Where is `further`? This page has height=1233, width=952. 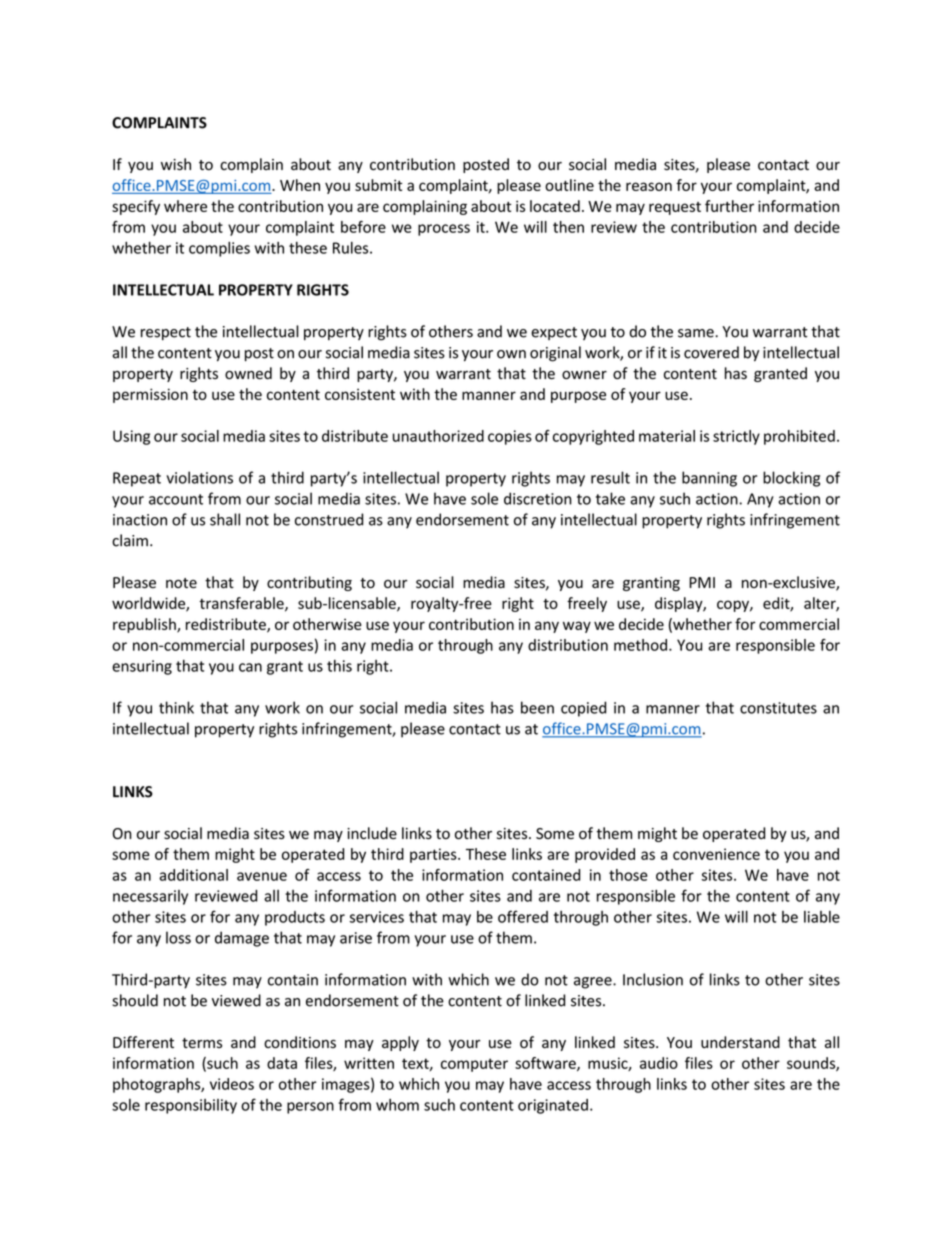
further is located at coordinates (729, 206).
